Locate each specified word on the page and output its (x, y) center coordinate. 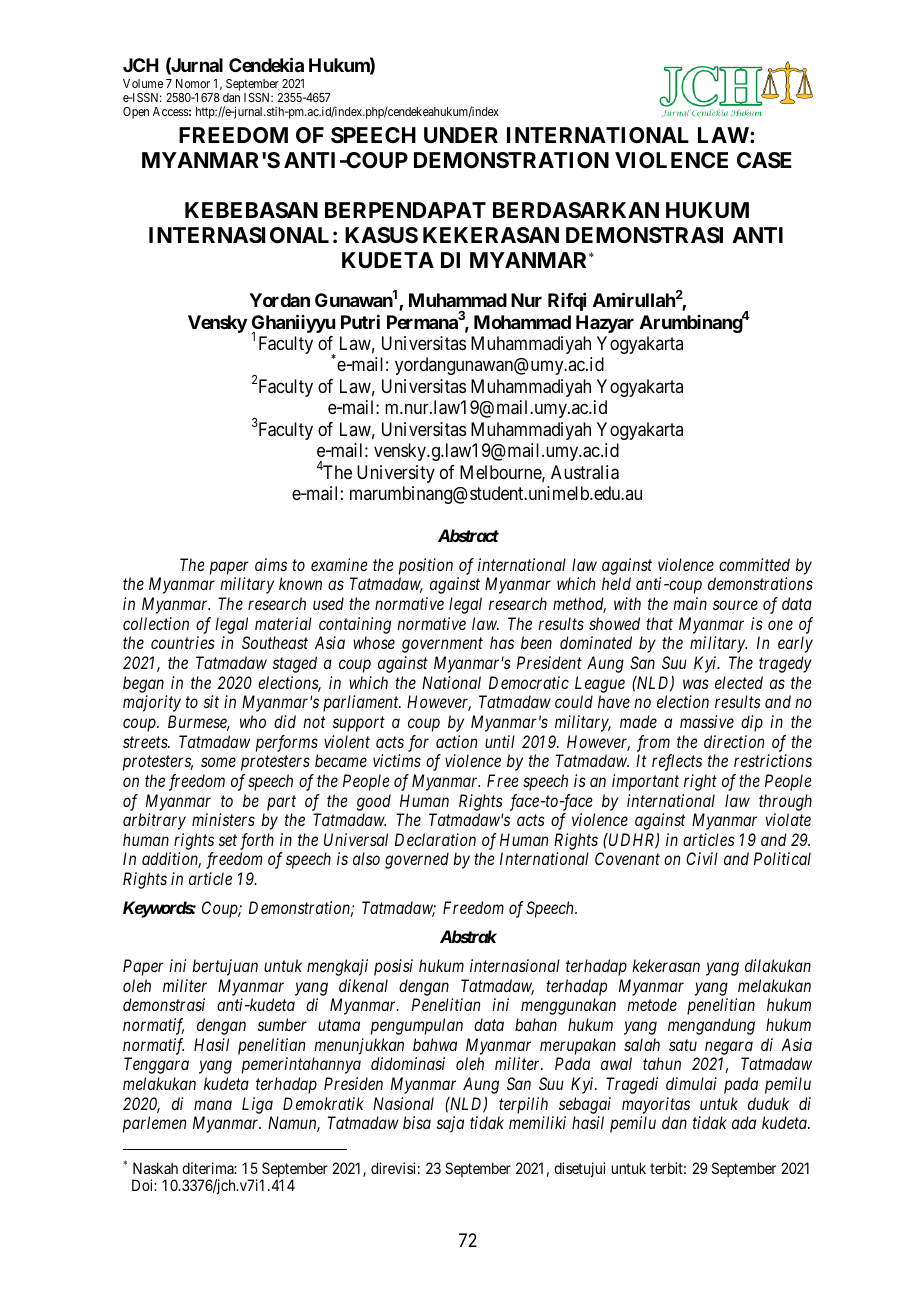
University (396, 474)
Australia (585, 472)
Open (136, 113)
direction (734, 741)
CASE (764, 160)
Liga (257, 1105)
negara (729, 1048)
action (456, 741)
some (218, 762)
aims (271, 564)
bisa (417, 1122)
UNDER (461, 135)
